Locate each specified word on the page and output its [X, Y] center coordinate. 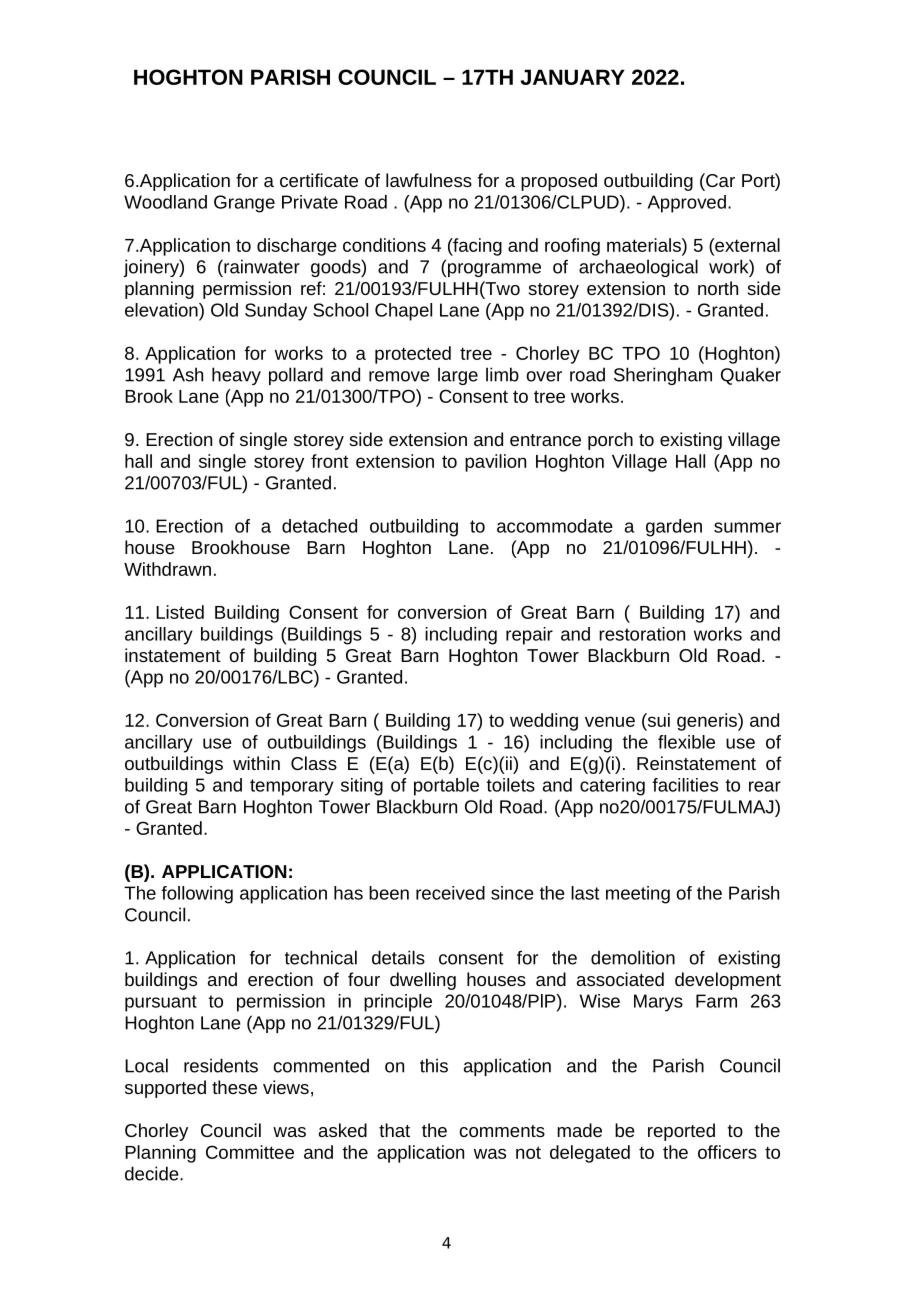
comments [502, 1131]
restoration [642, 634]
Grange [244, 204]
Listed [180, 612]
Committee [250, 1152]
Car [719, 180]
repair [529, 636]
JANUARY [572, 77]
